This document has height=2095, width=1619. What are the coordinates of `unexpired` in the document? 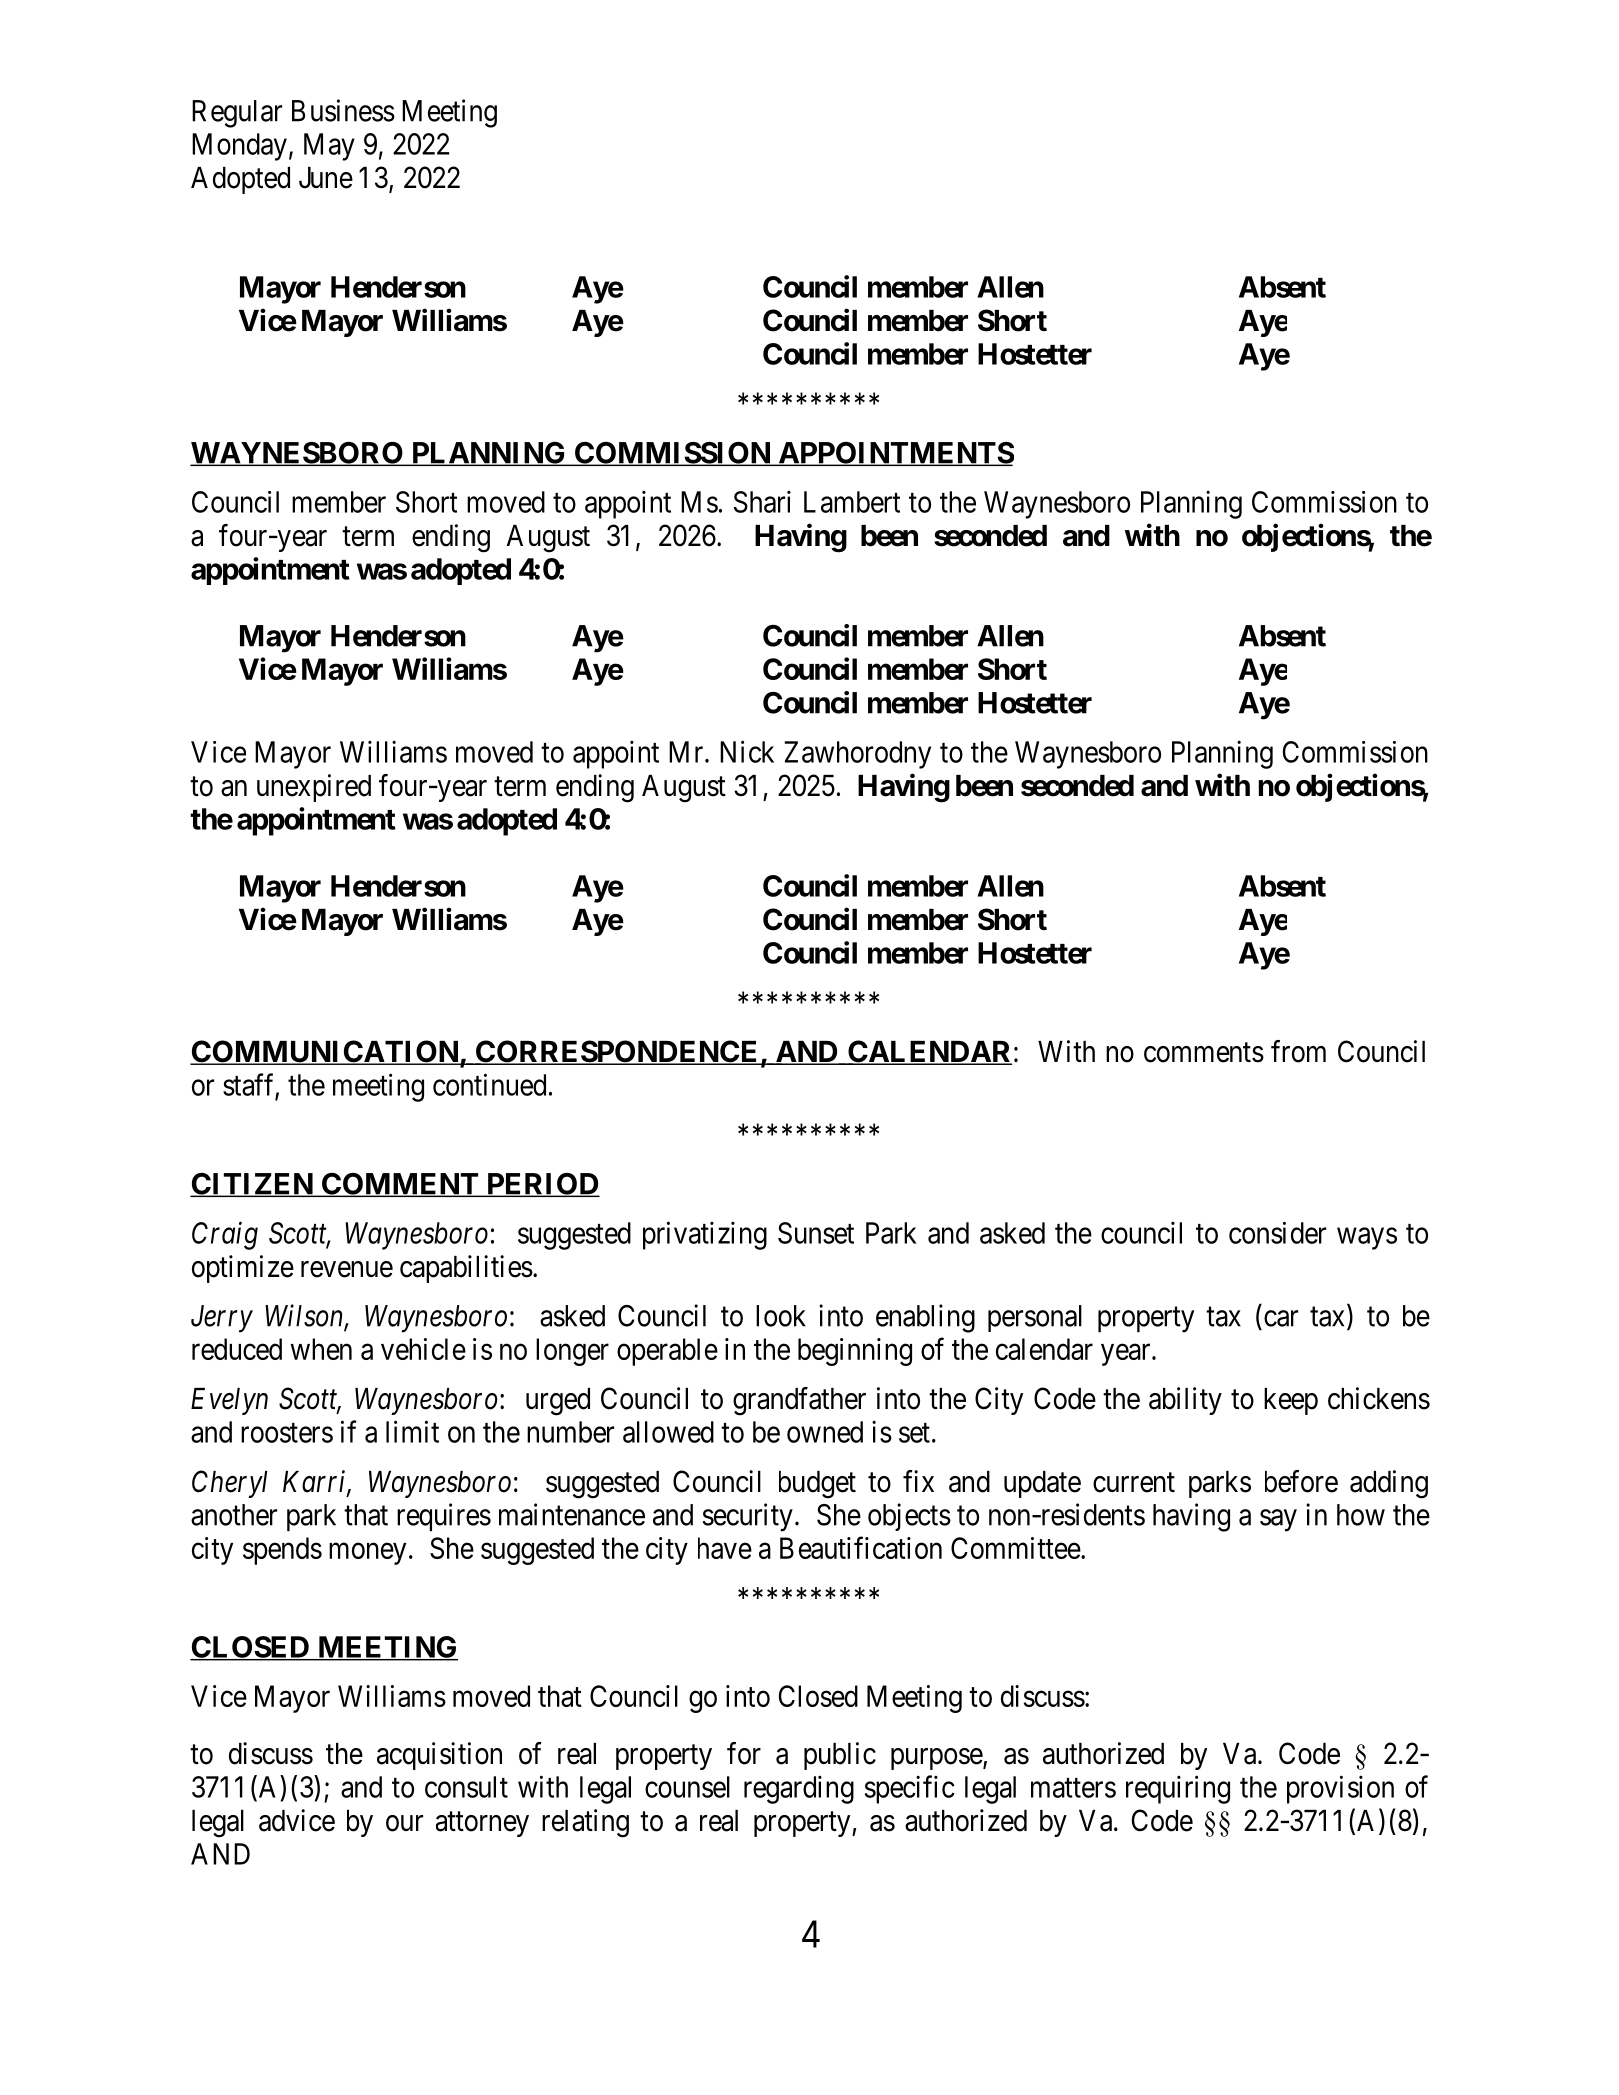 It's located at (314, 788).
